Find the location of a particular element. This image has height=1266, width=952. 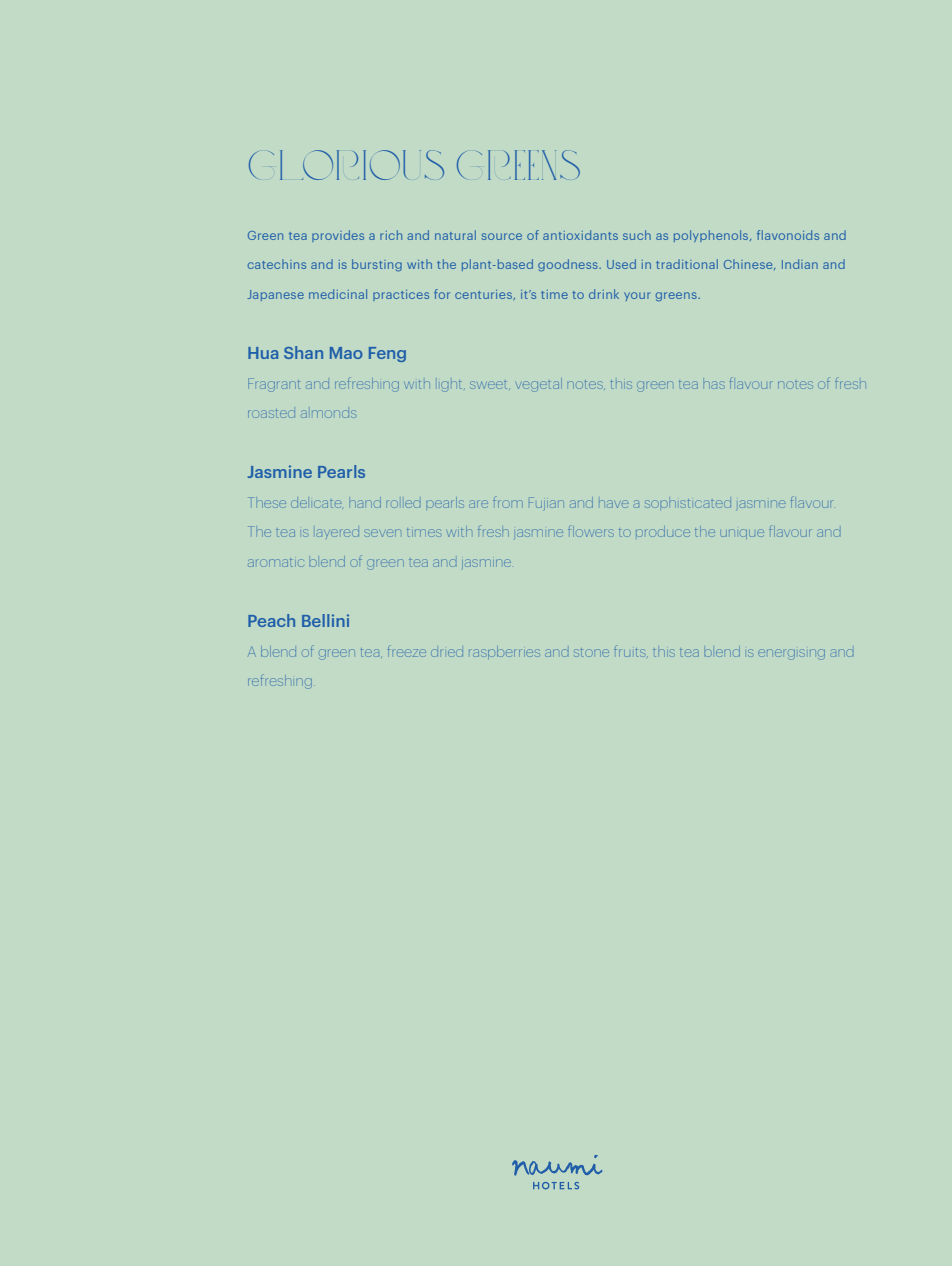

Mao is located at coordinates (346, 353).
